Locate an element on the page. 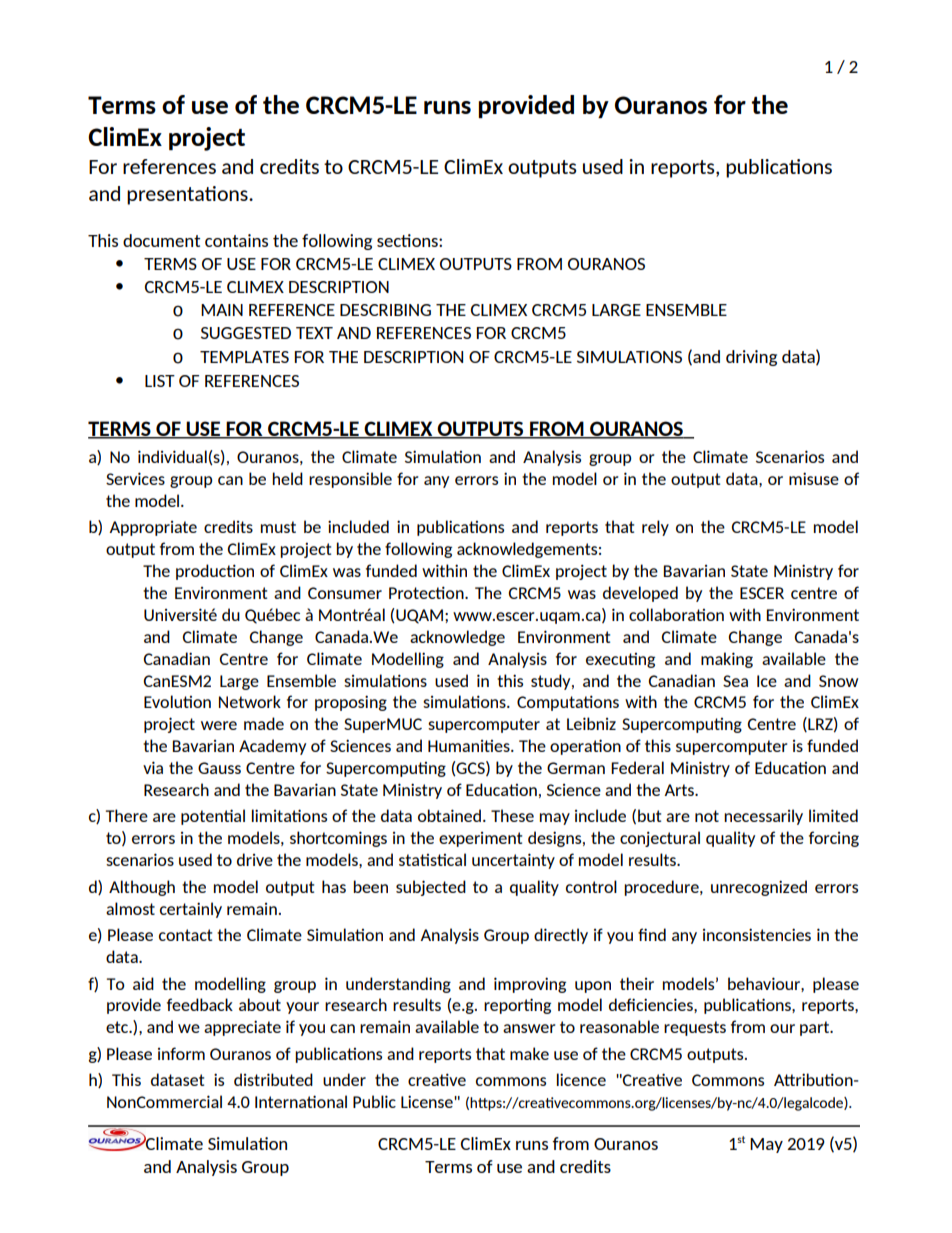  requests is located at coordinates (695, 1028).
